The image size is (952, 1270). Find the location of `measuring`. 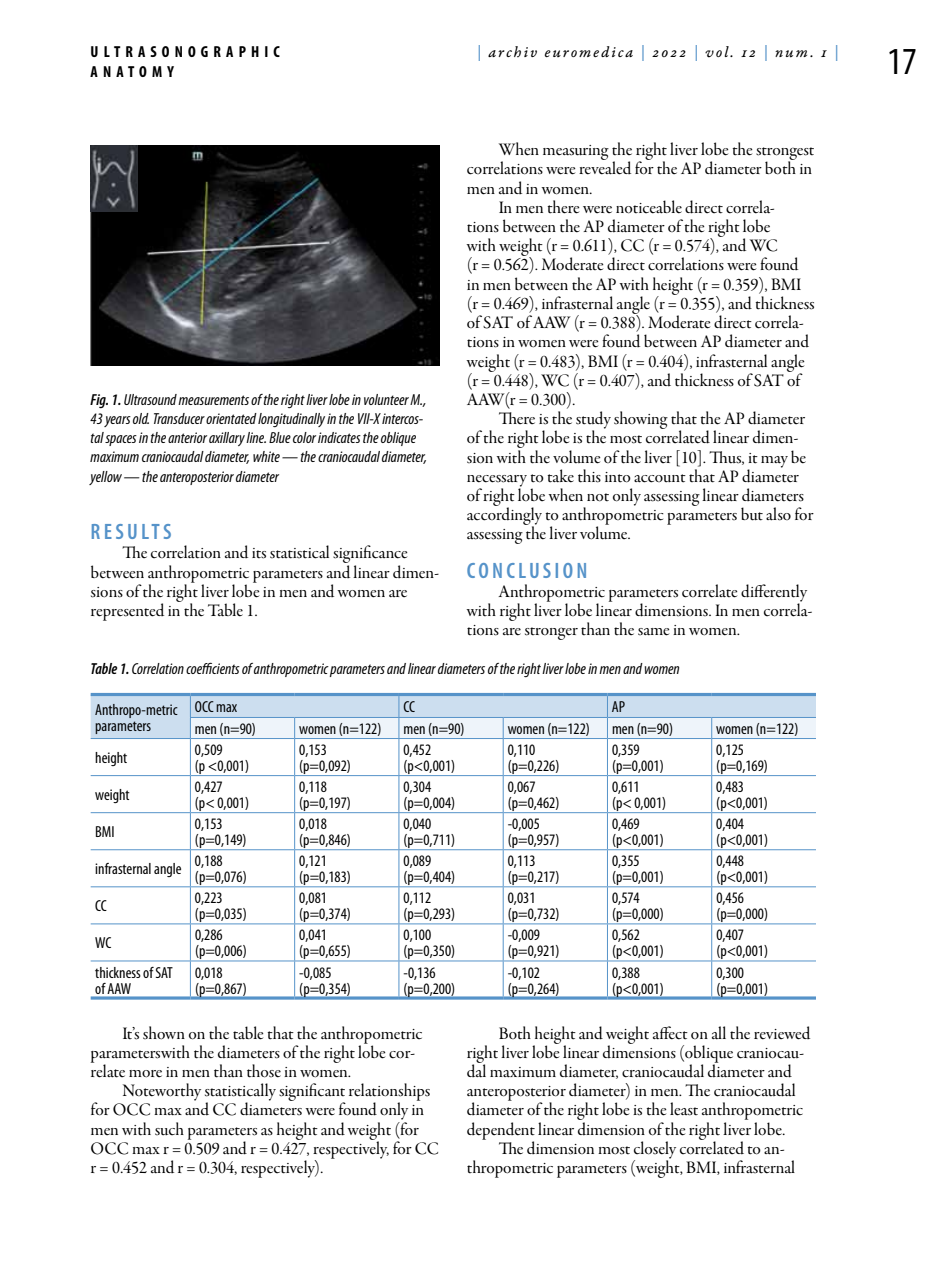

measuring is located at coordinates (576, 152).
